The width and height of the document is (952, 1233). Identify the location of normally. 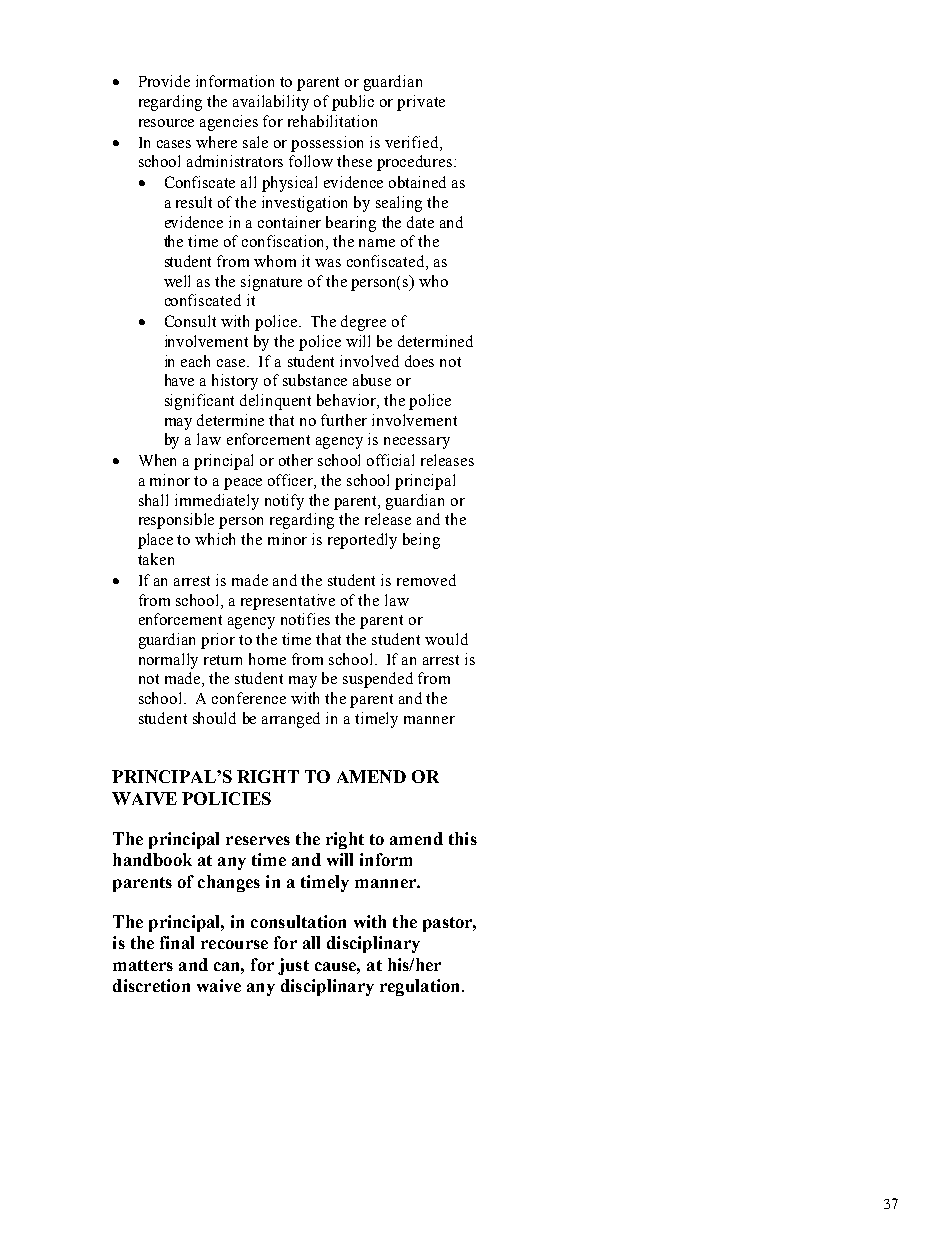
(168, 661).
